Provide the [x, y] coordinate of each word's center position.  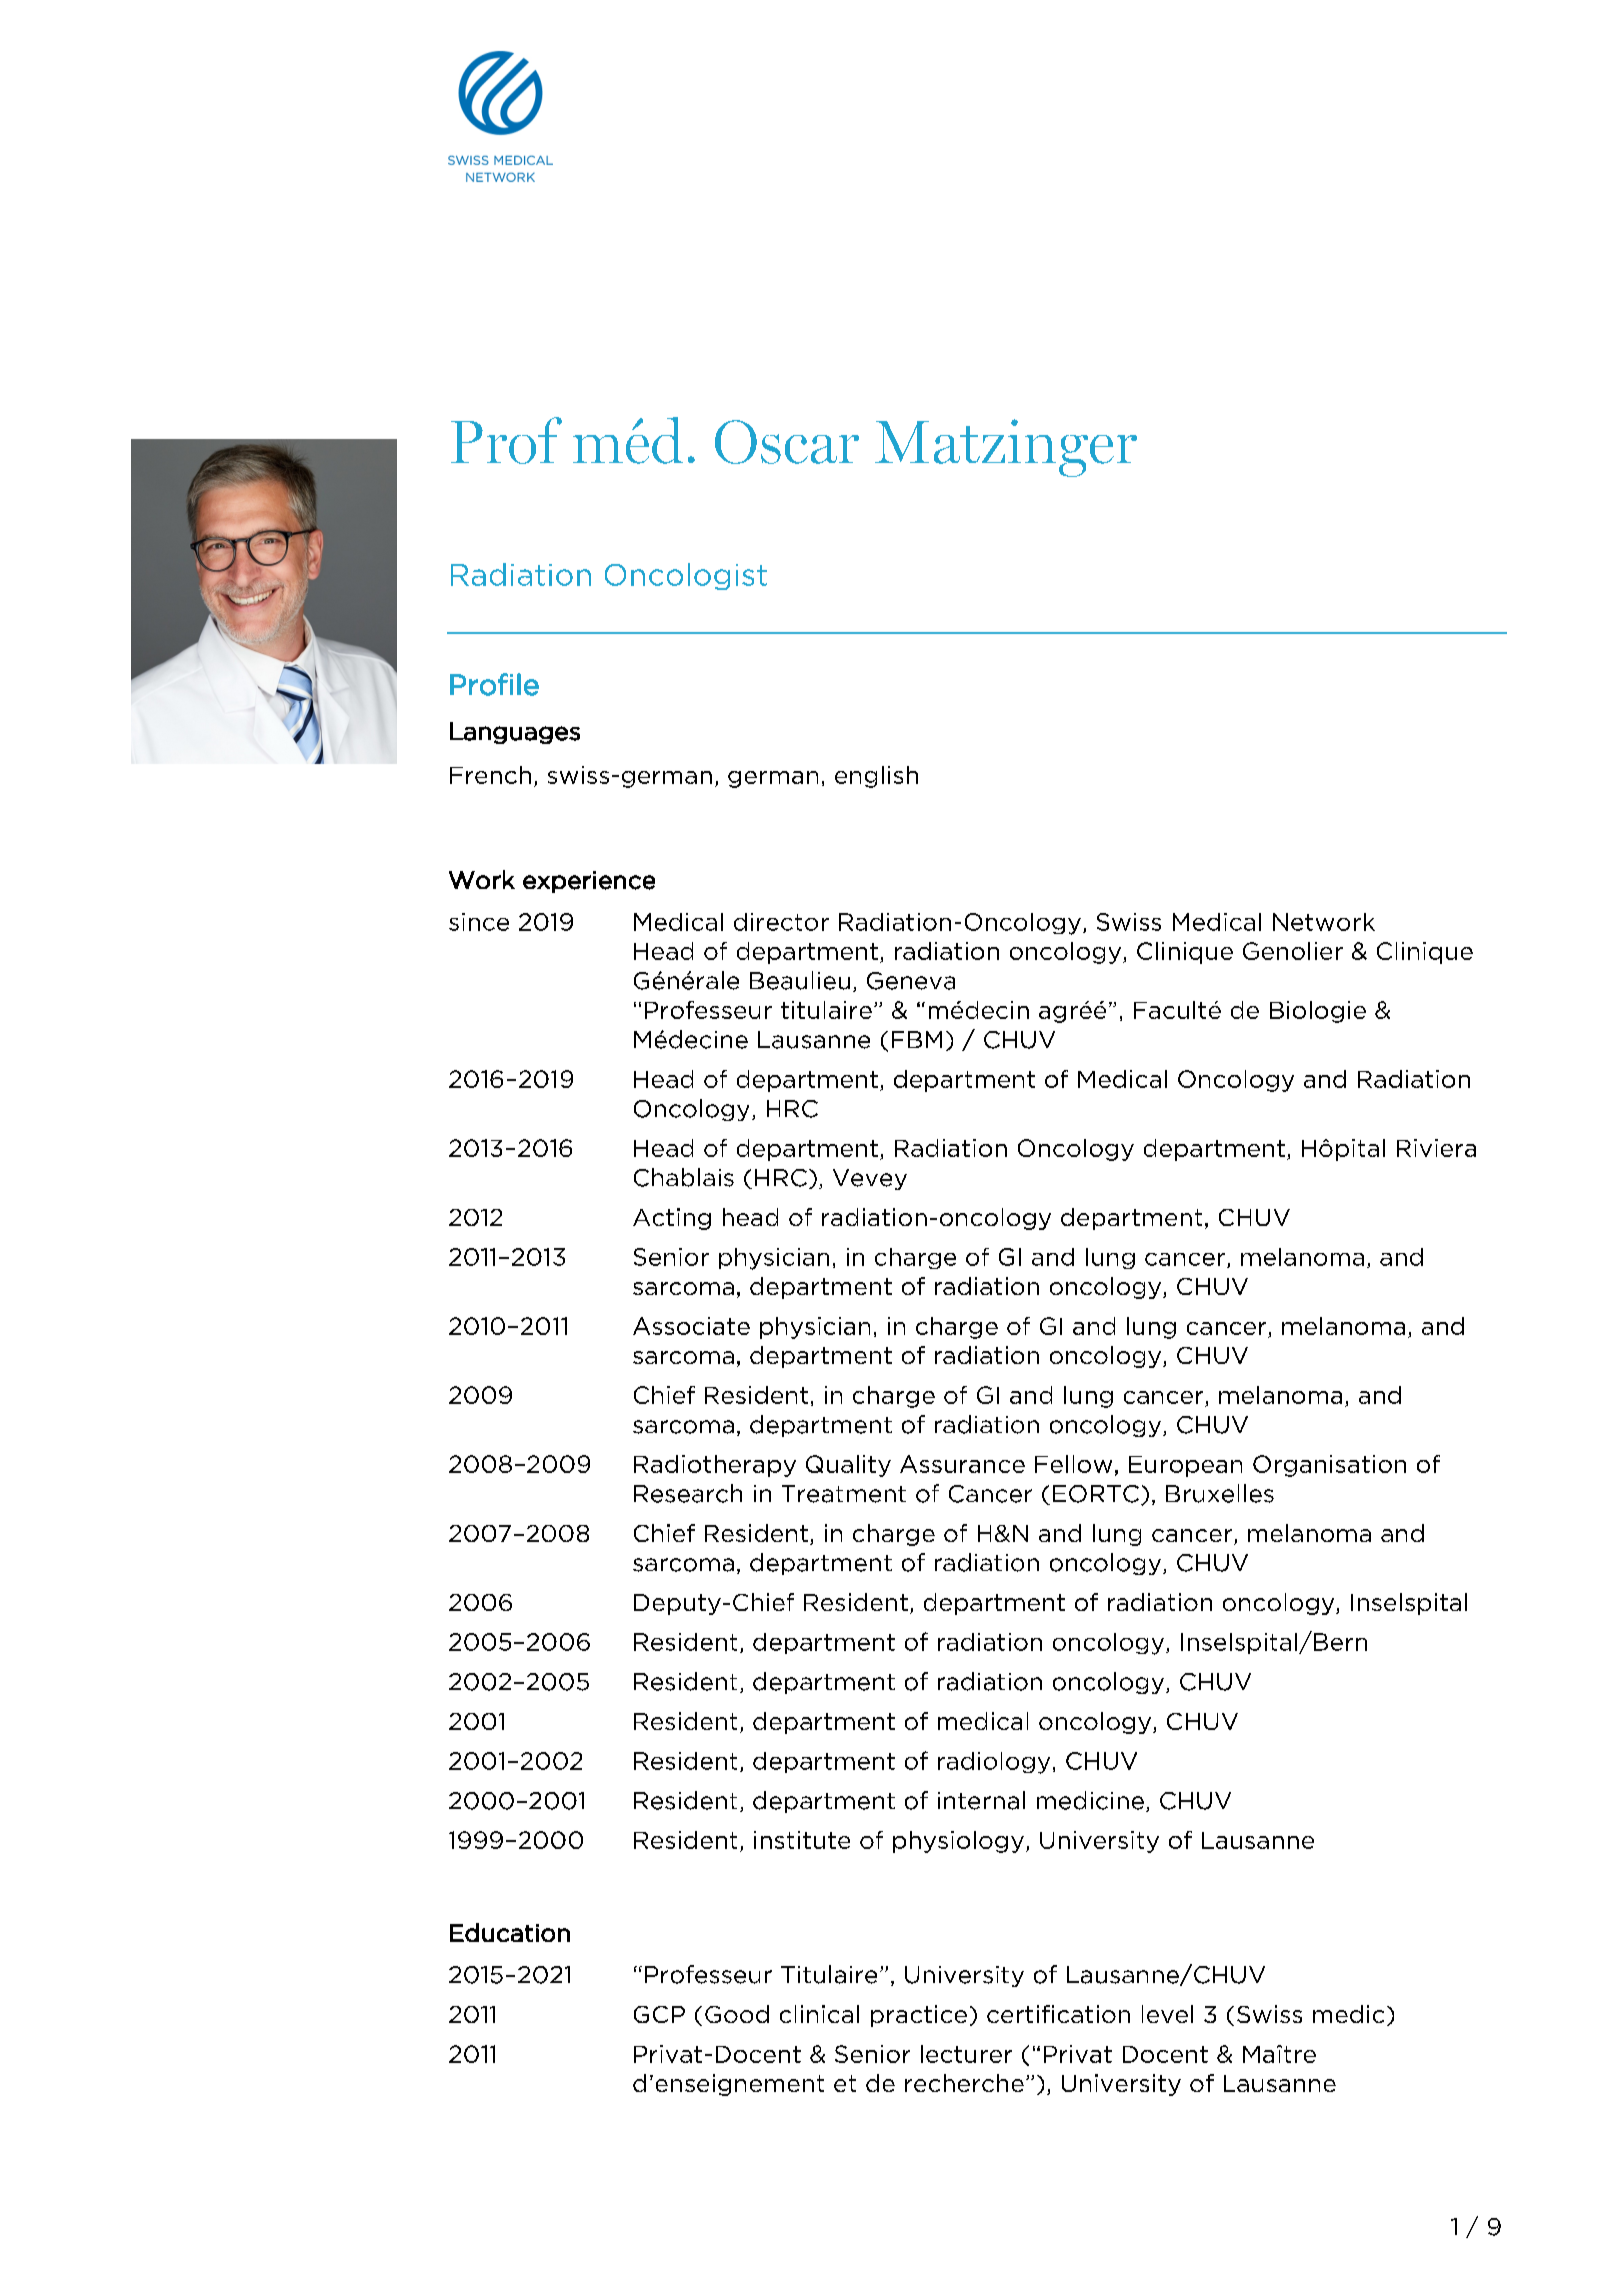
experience [589, 882]
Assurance [962, 1464]
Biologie [1318, 1012]
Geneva [911, 981]
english [876, 777]
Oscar [787, 442]
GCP [659, 2014]
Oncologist [686, 576]
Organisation [1329, 1466]
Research [688, 1493]
